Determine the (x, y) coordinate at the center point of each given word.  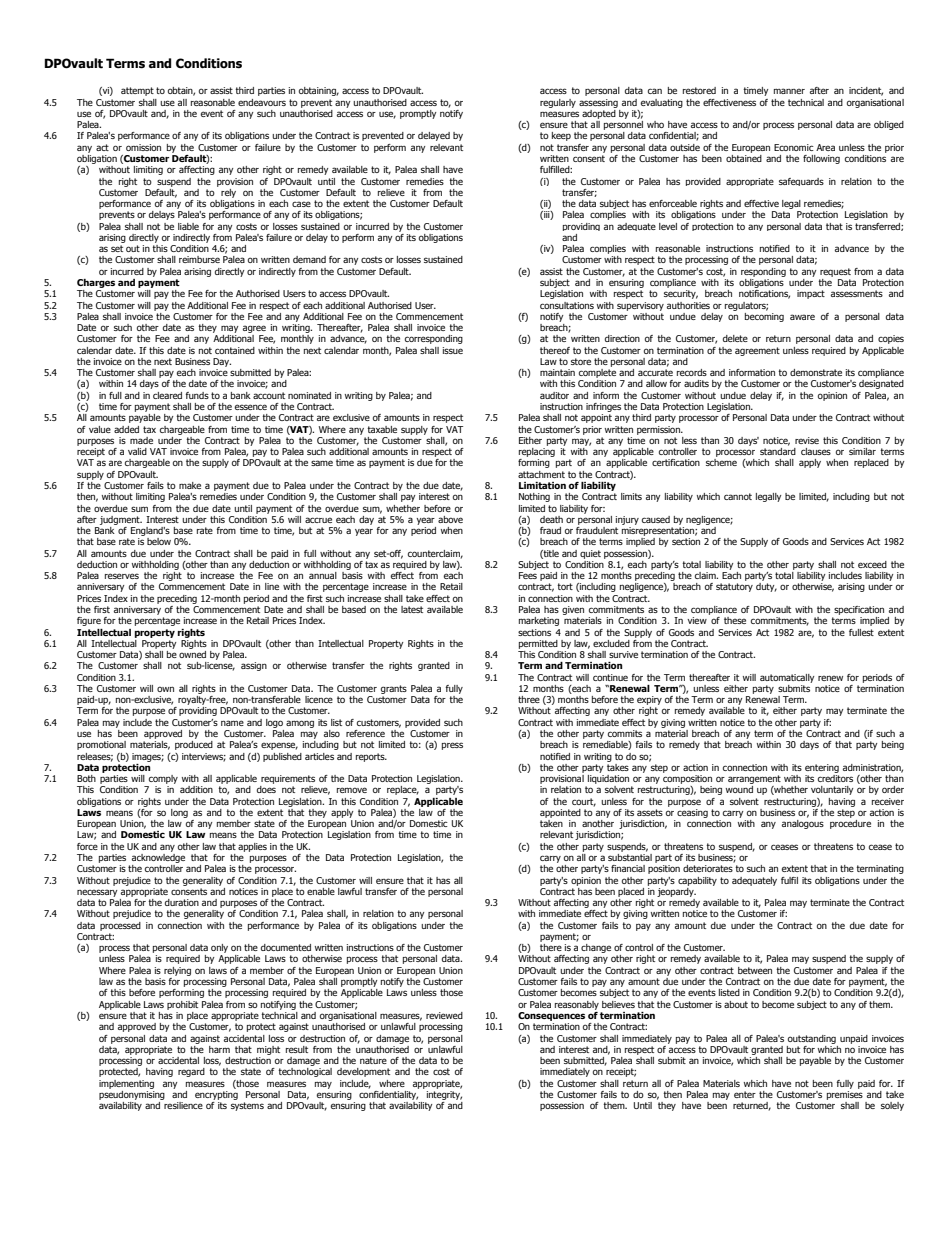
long (179, 813)
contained (235, 350)
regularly (558, 103)
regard (191, 1072)
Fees (528, 575)
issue (453, 350)
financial (628, 868)
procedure (850, 824)
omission (143, 147)
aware (802, 317)
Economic (794, 147)
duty (766, 587)
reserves (122, 576)
